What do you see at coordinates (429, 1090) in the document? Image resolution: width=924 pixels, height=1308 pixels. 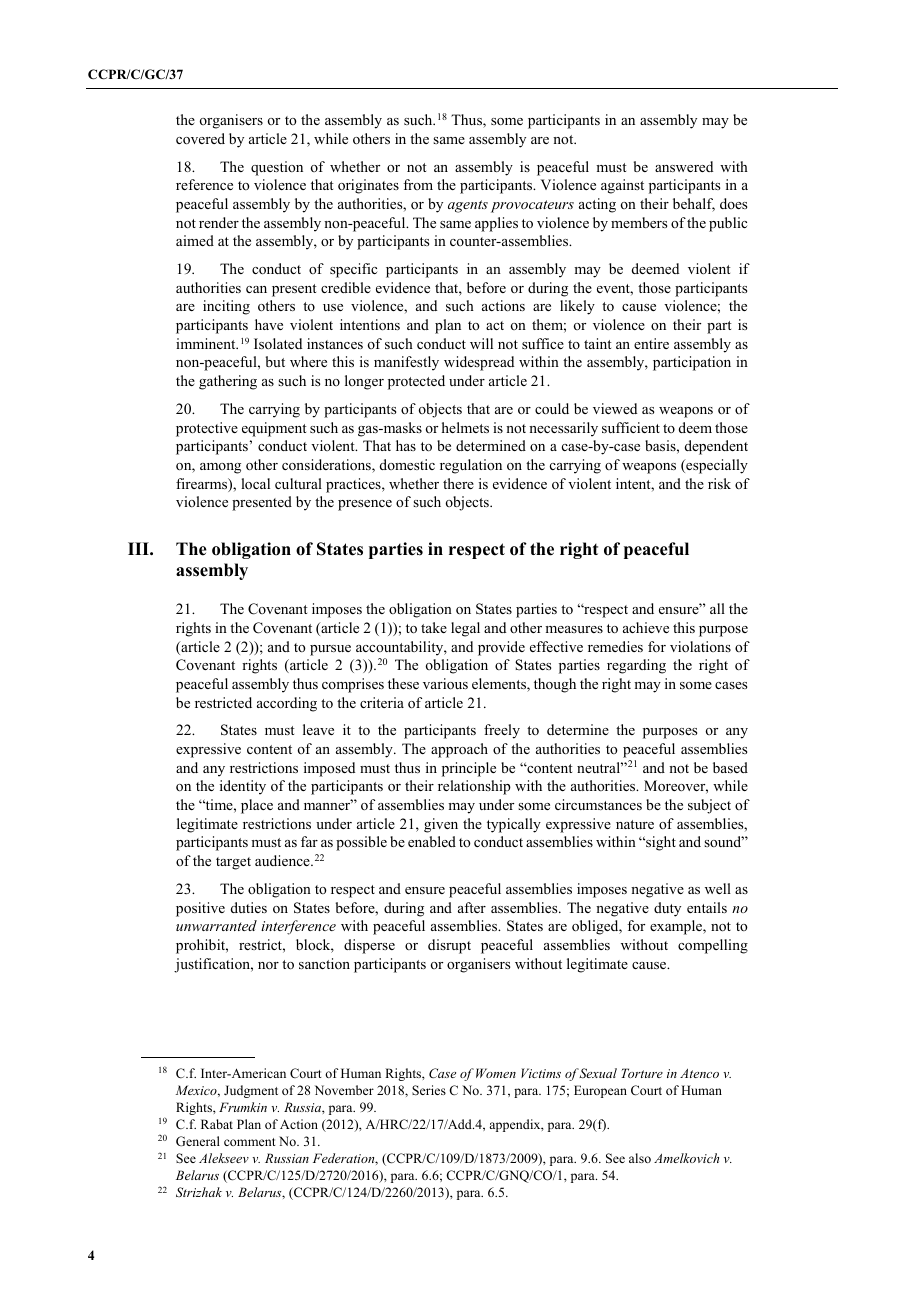 I see `Series` at bounding box center [429, 1090].
